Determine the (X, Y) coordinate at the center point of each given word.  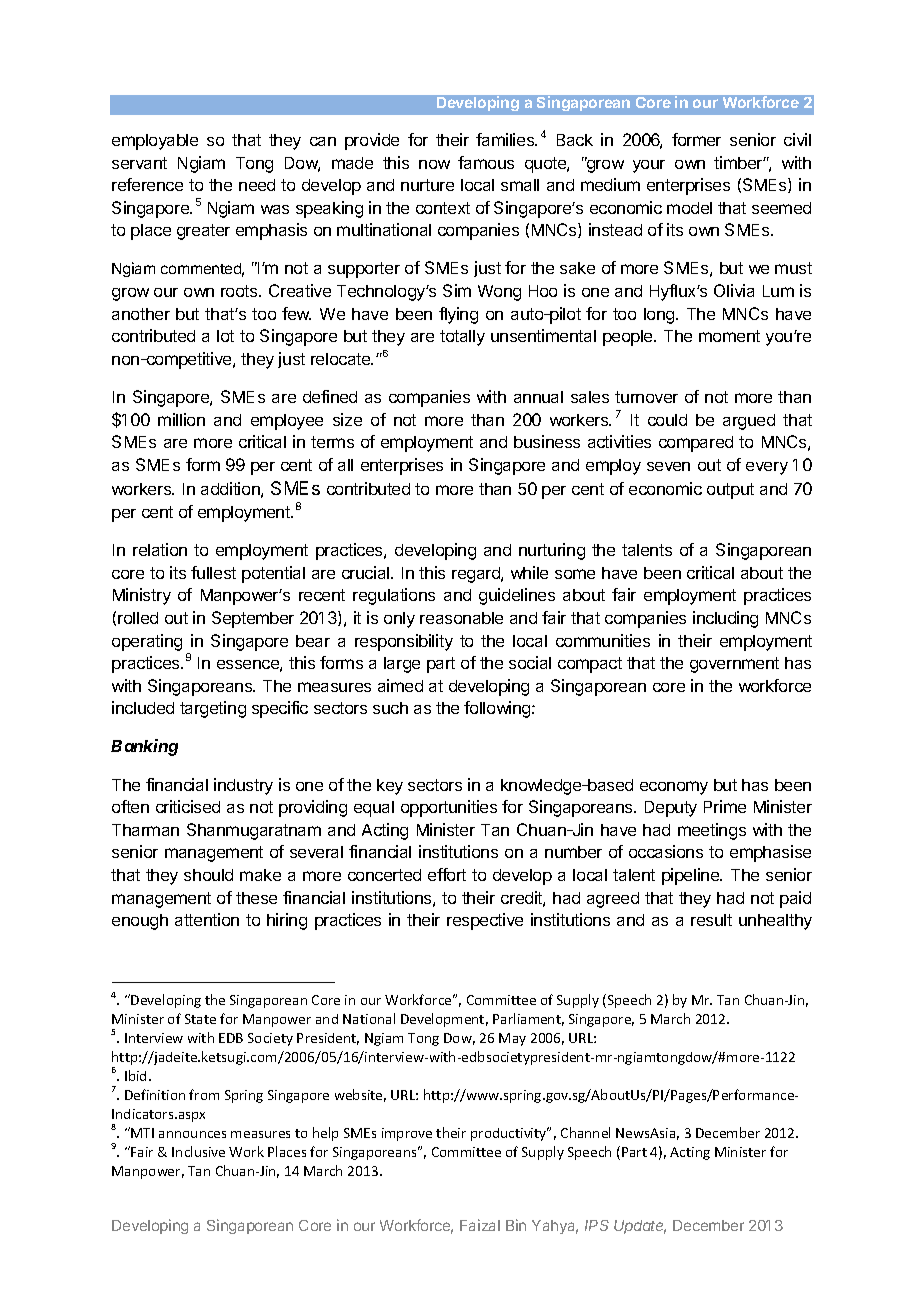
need (257, 185)
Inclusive (198, 1151)
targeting (213, 709)
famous (486, 162)
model (689, 208)
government (734, 665)
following (498, 709)
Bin (516, 1225)
